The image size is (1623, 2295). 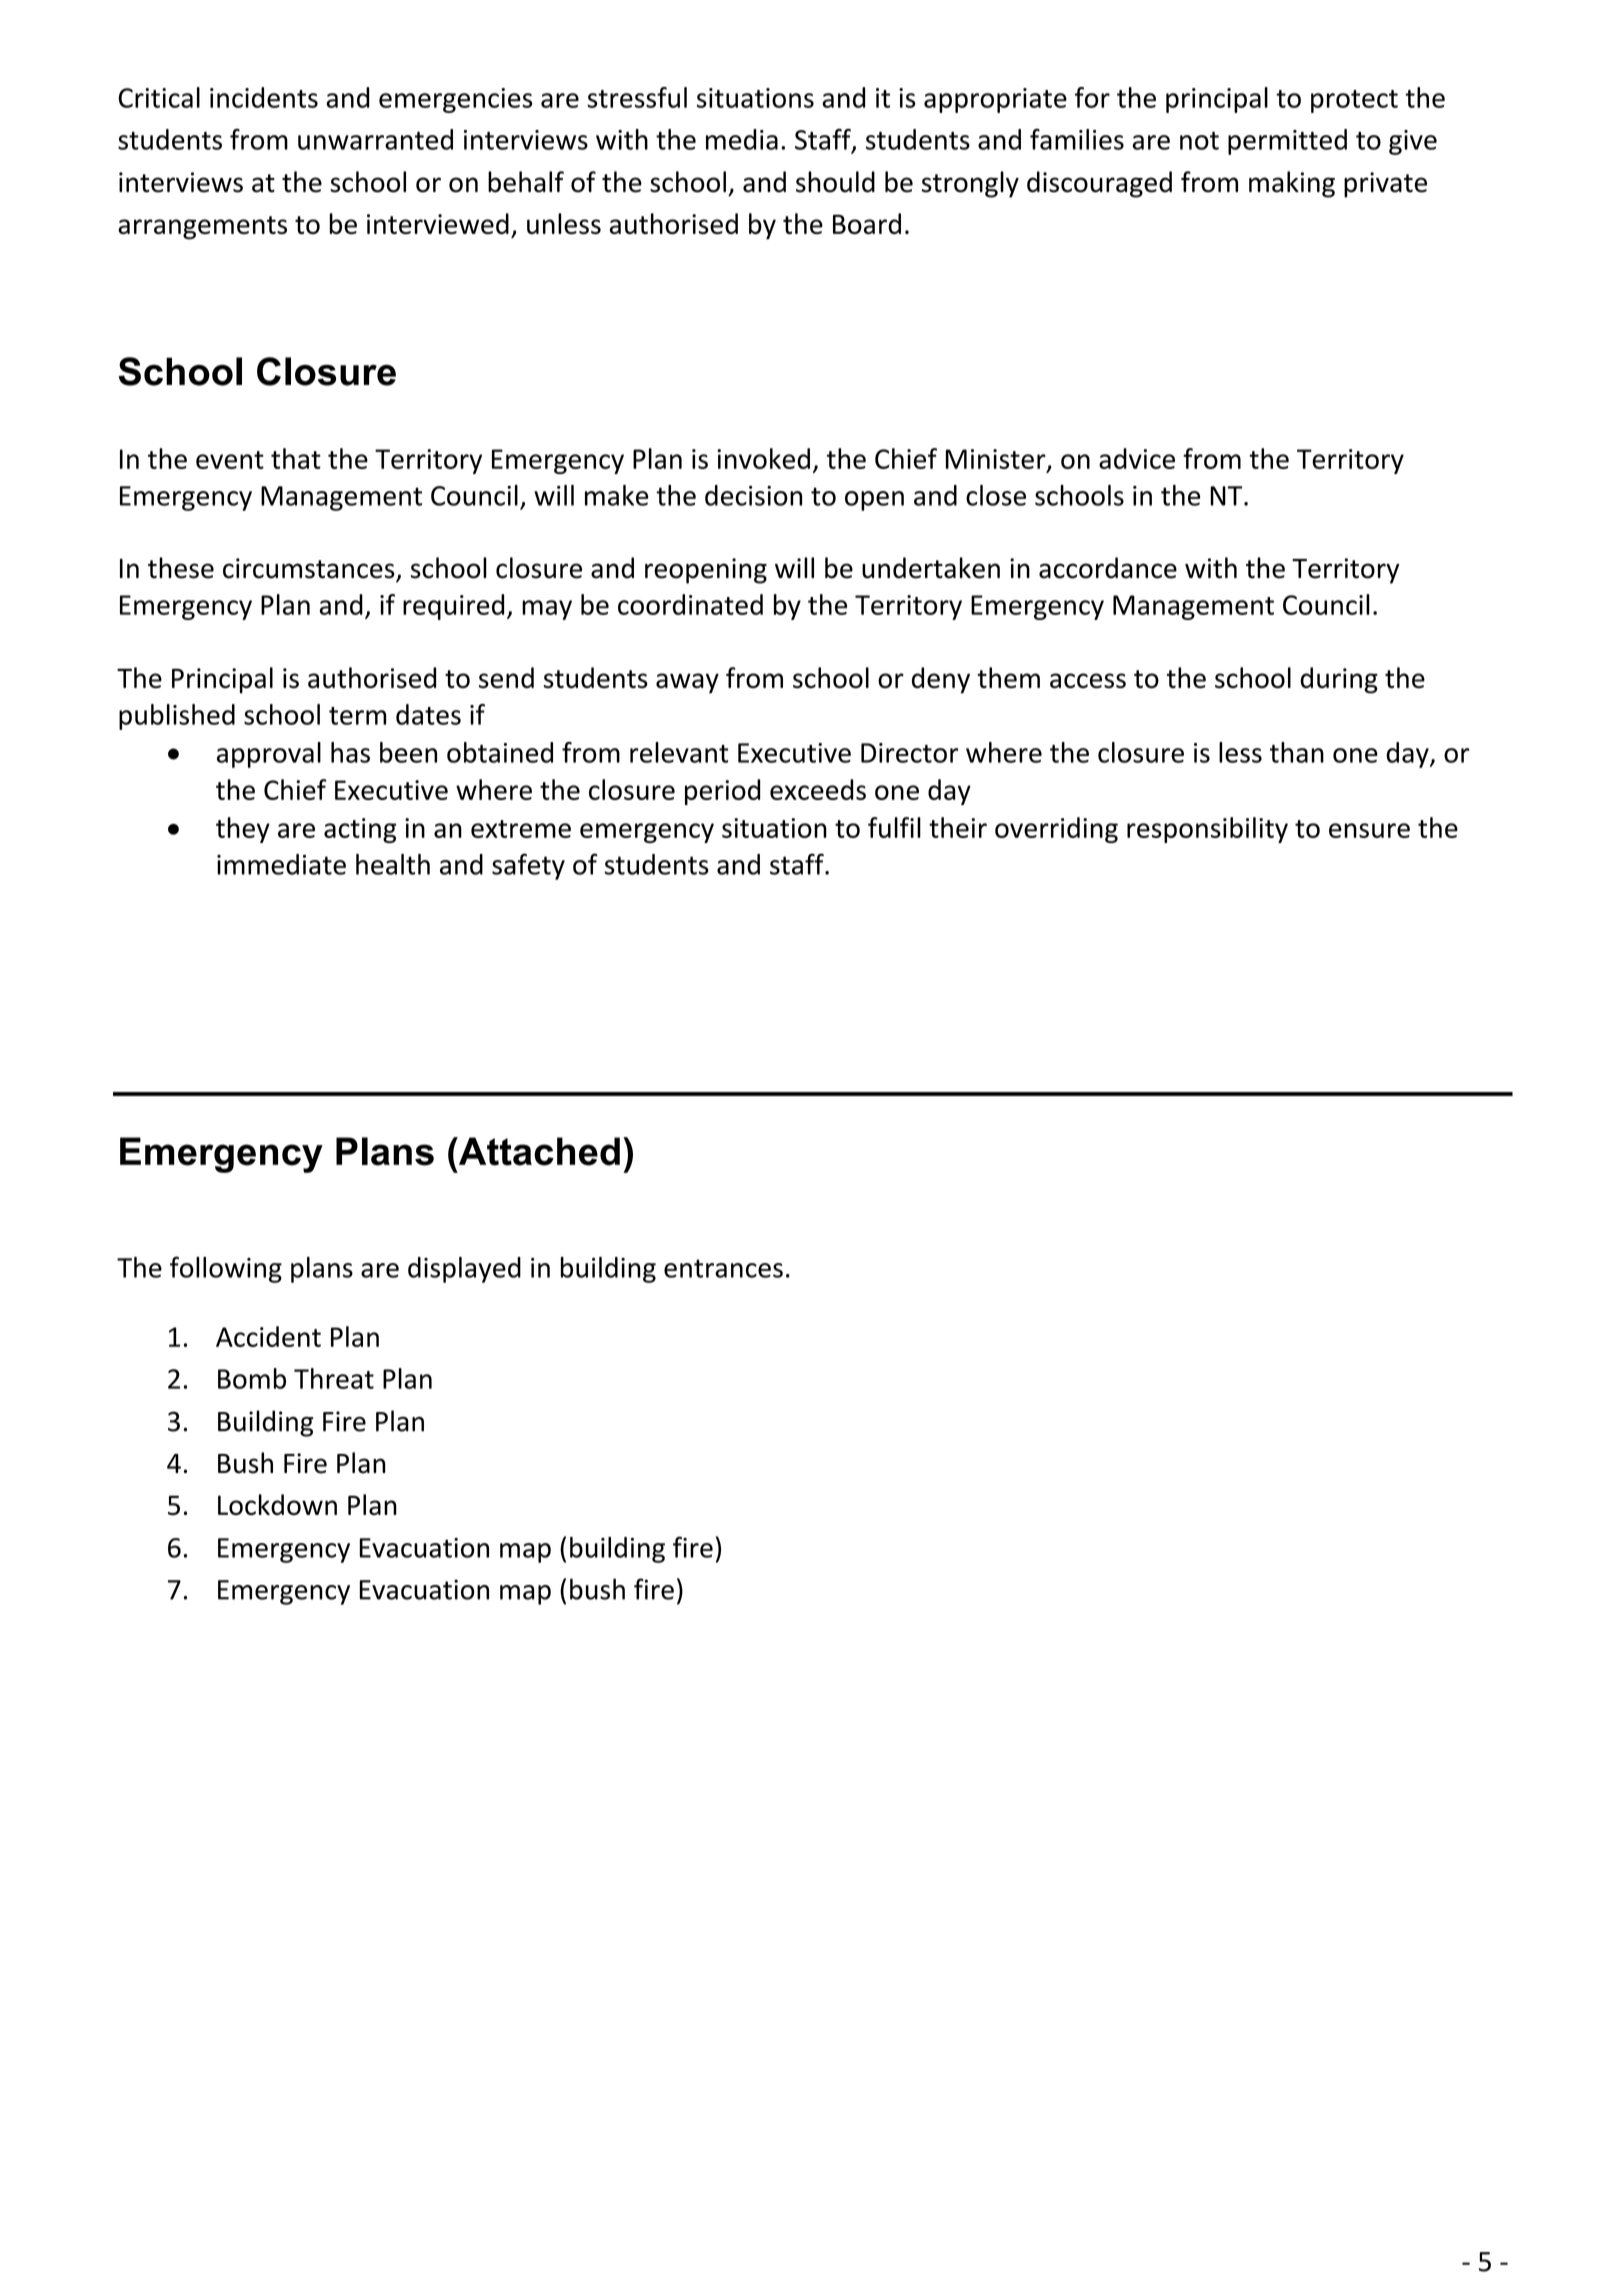 What do you see at coordinates (277, 1504) in the screenshot?
I see `Lockdown` at bounding box center [277, 1504].
